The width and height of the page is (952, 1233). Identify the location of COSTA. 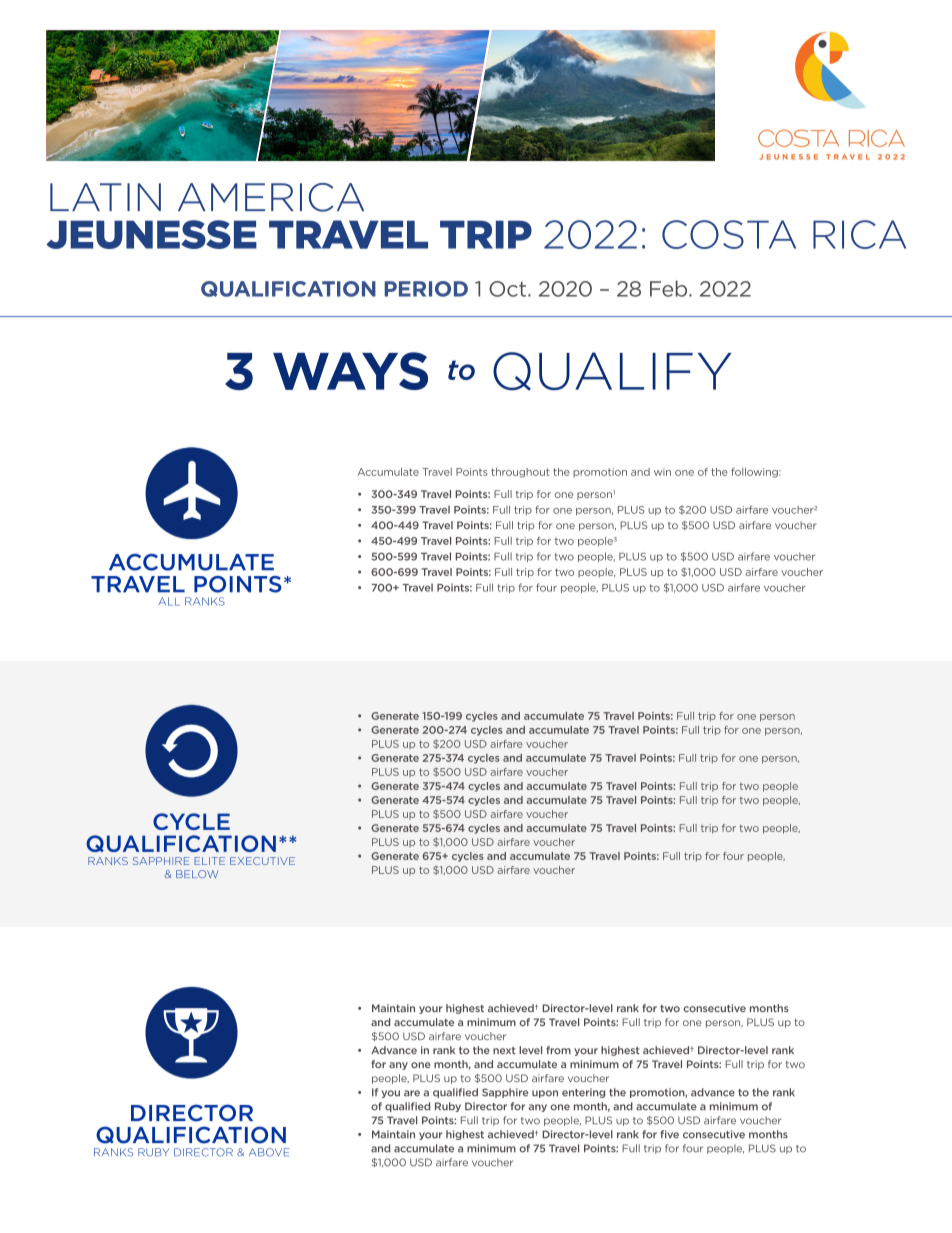
(729, 234).
